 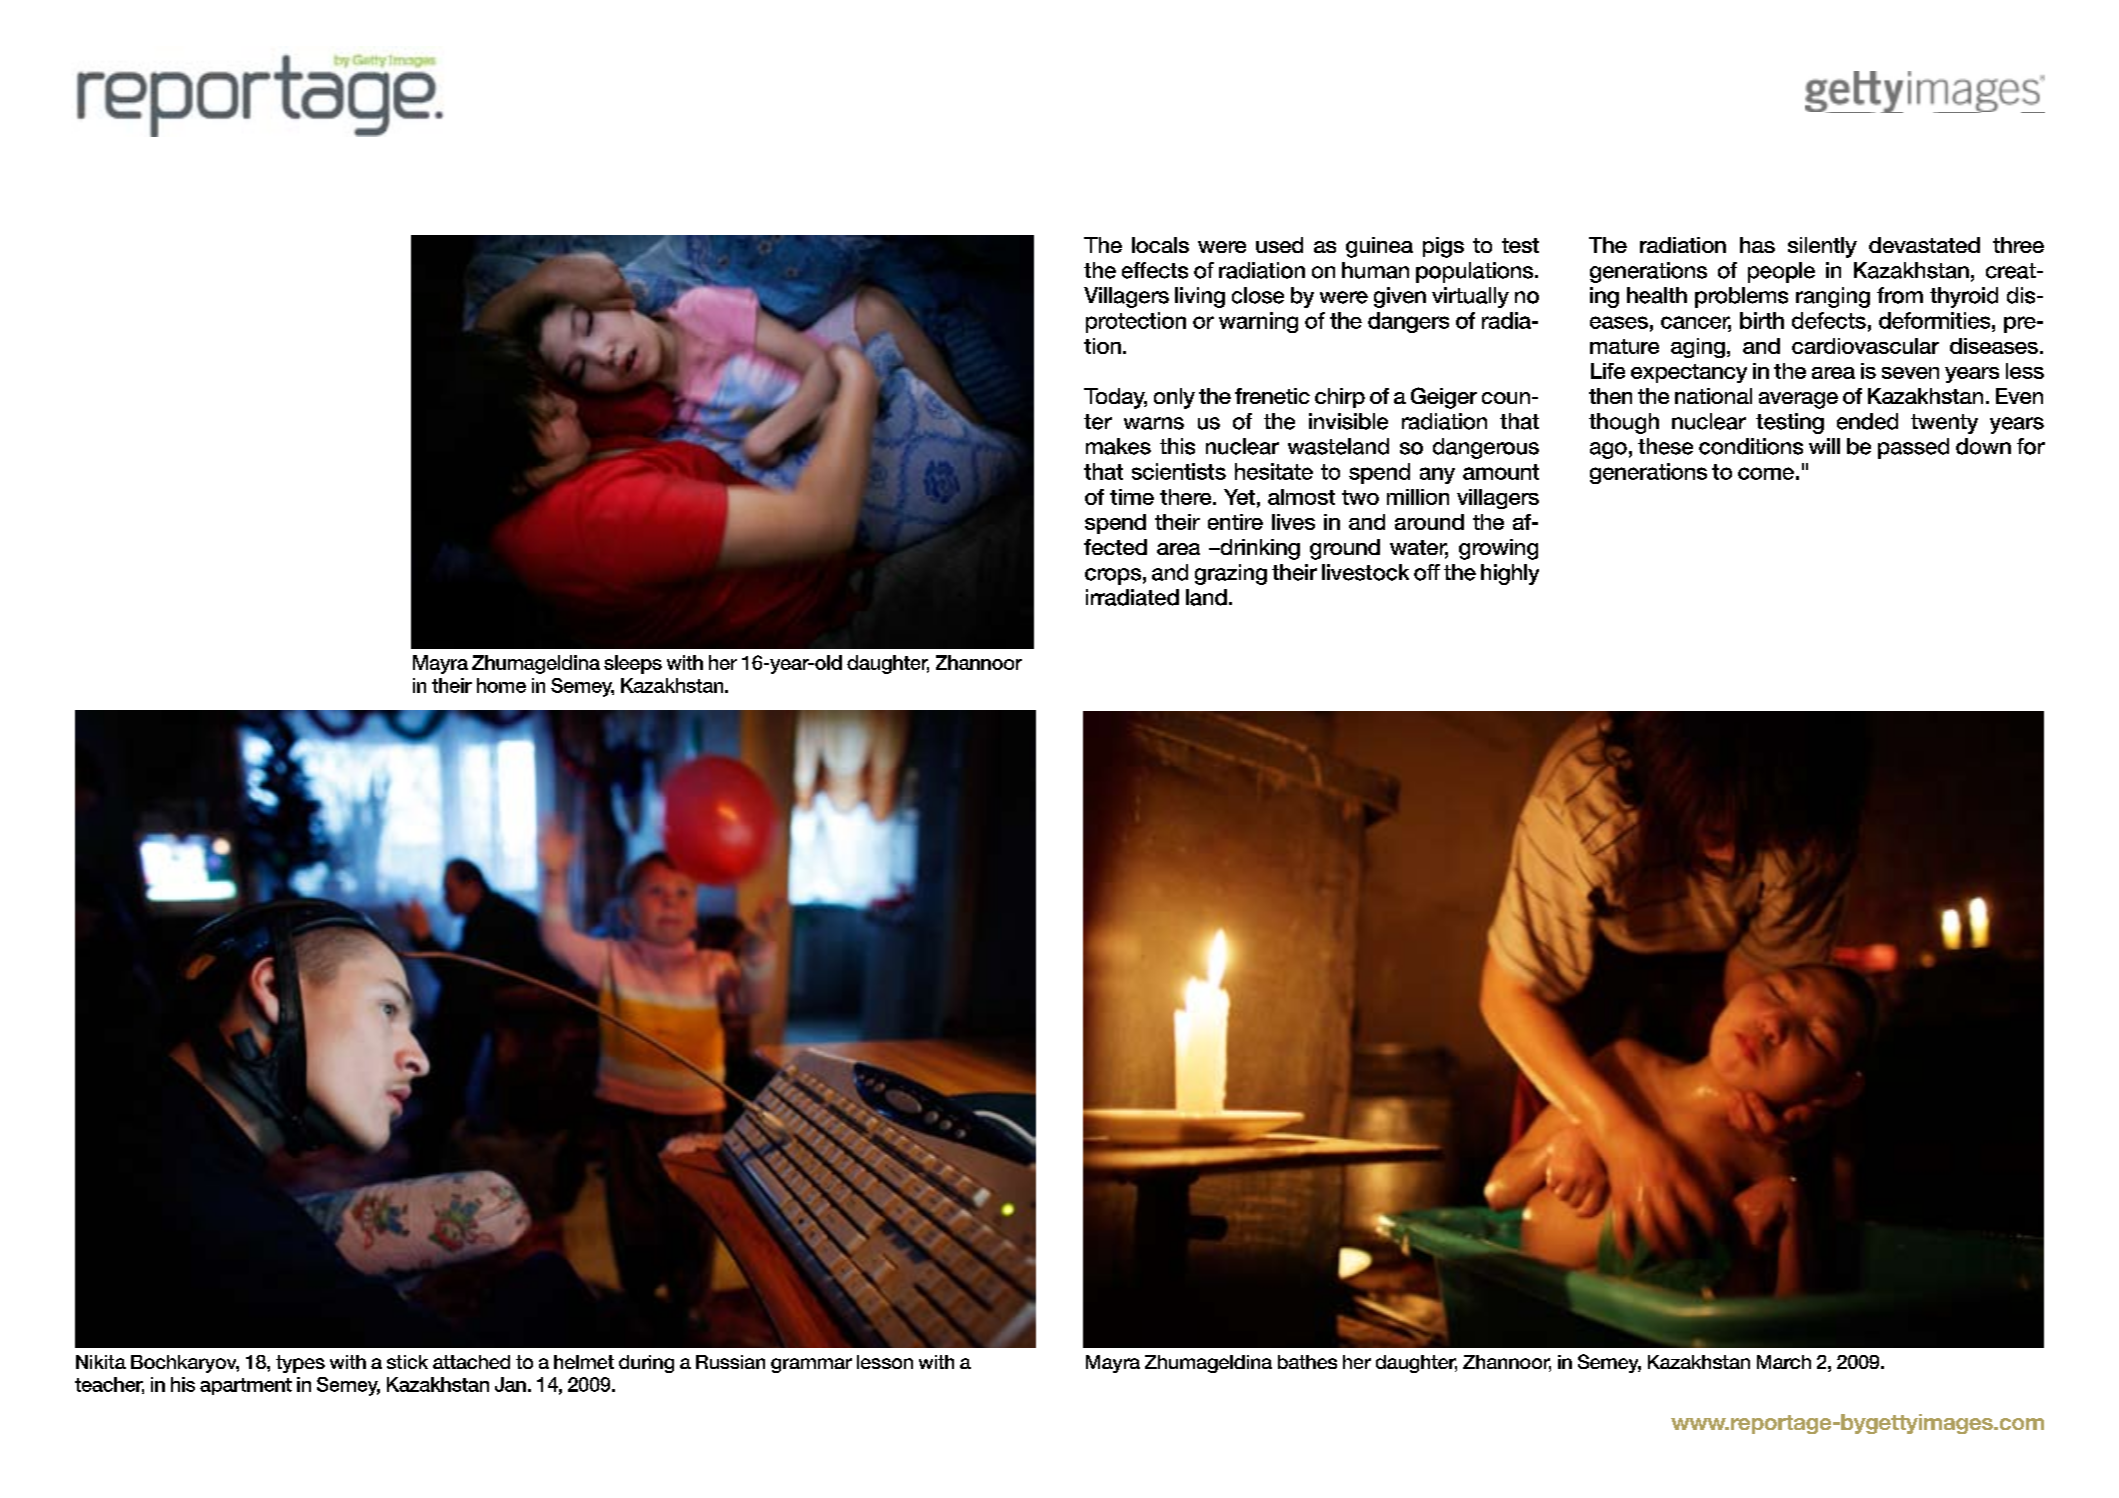 I want to click on March, so click(x=1784, y=1362).
